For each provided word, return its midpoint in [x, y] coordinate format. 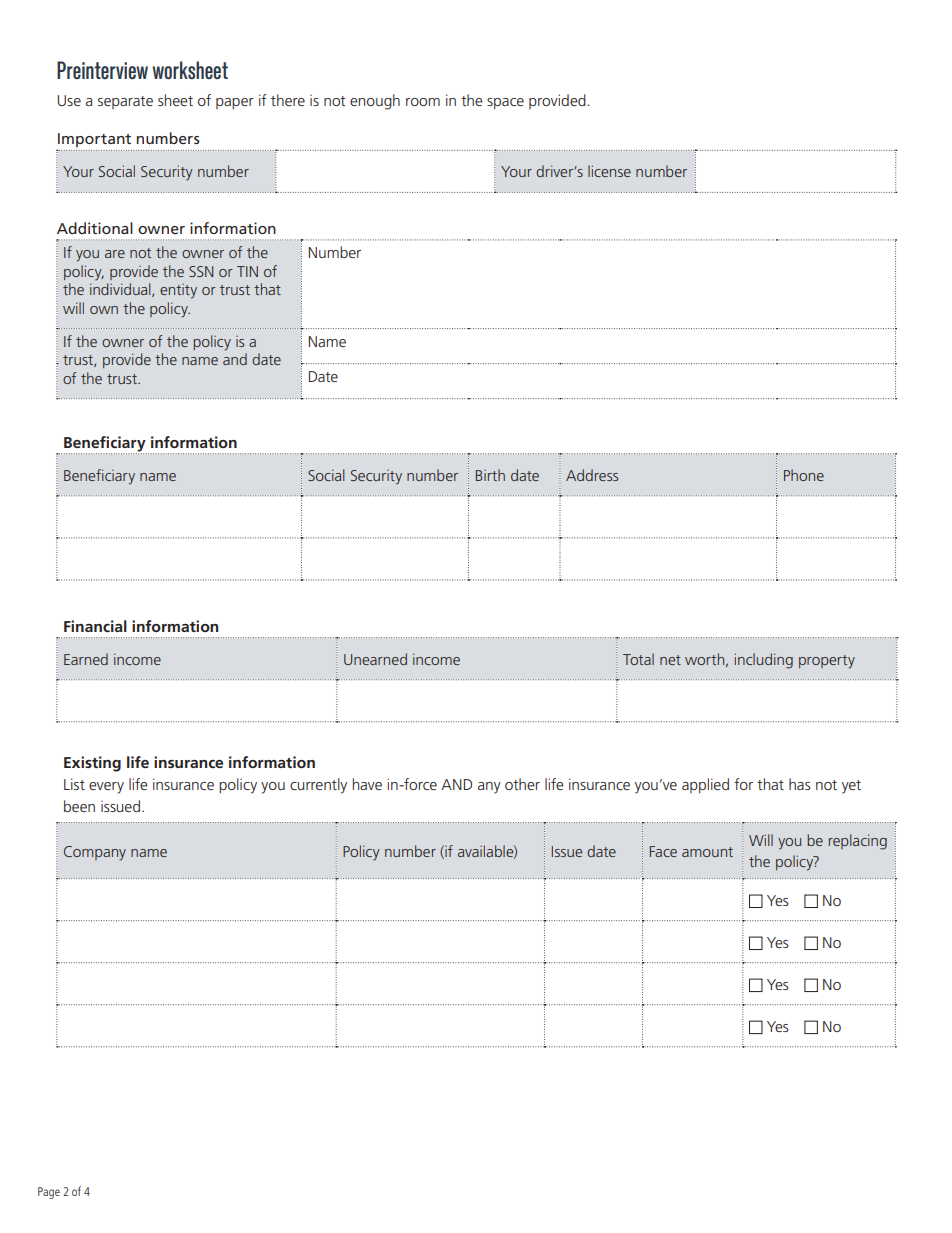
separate [125, 102]
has [800, 784]
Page [49, 1193]
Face [663, 851]
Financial [95, 626]
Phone [804, 475]
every [106, 788]
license [609, 171]
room [423, 102]
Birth [490, 475]
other [522, 784]
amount [707, 852]
